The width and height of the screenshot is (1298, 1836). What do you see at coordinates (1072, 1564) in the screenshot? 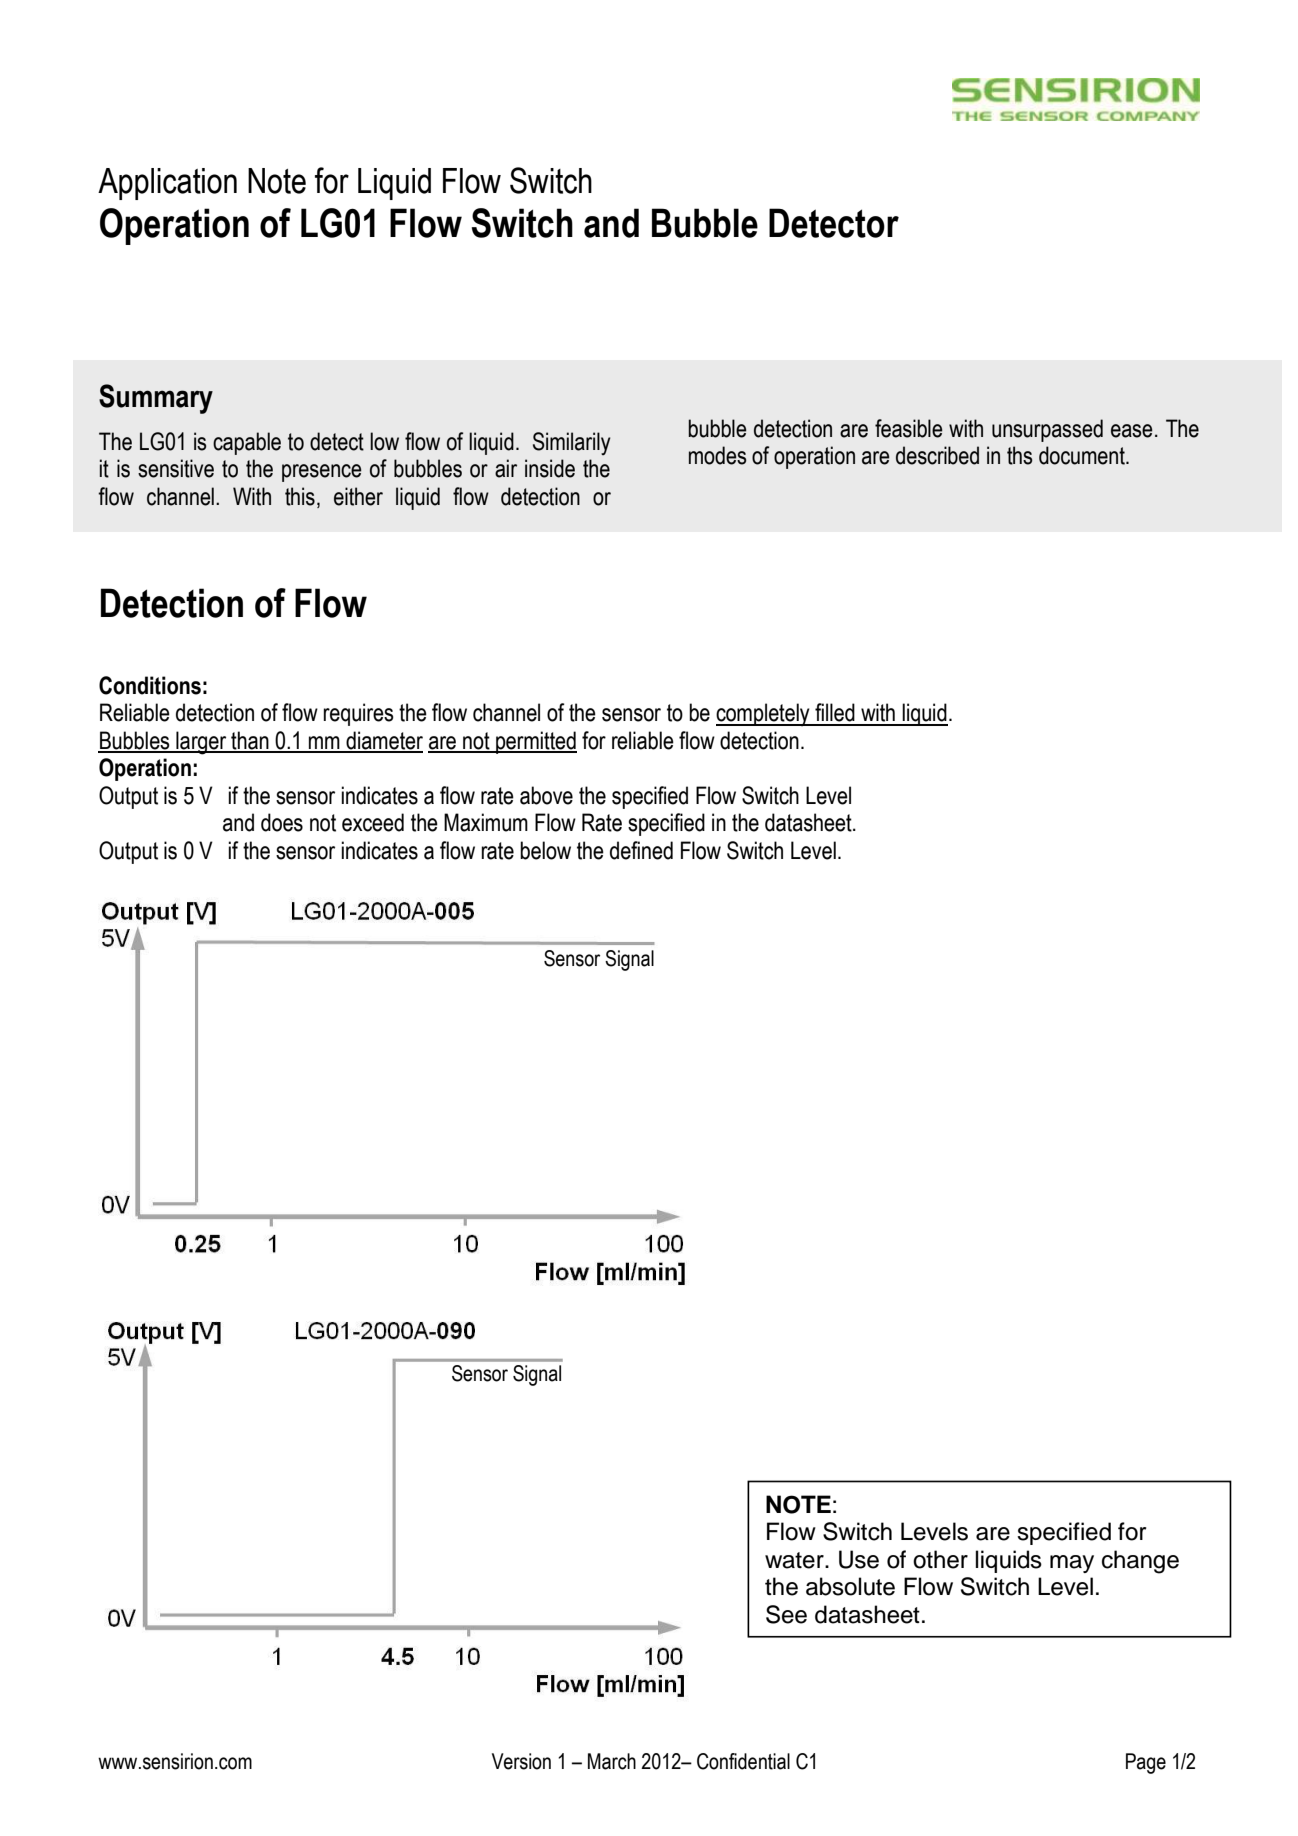
I see `may` at bounding box center [1072, 1564].
